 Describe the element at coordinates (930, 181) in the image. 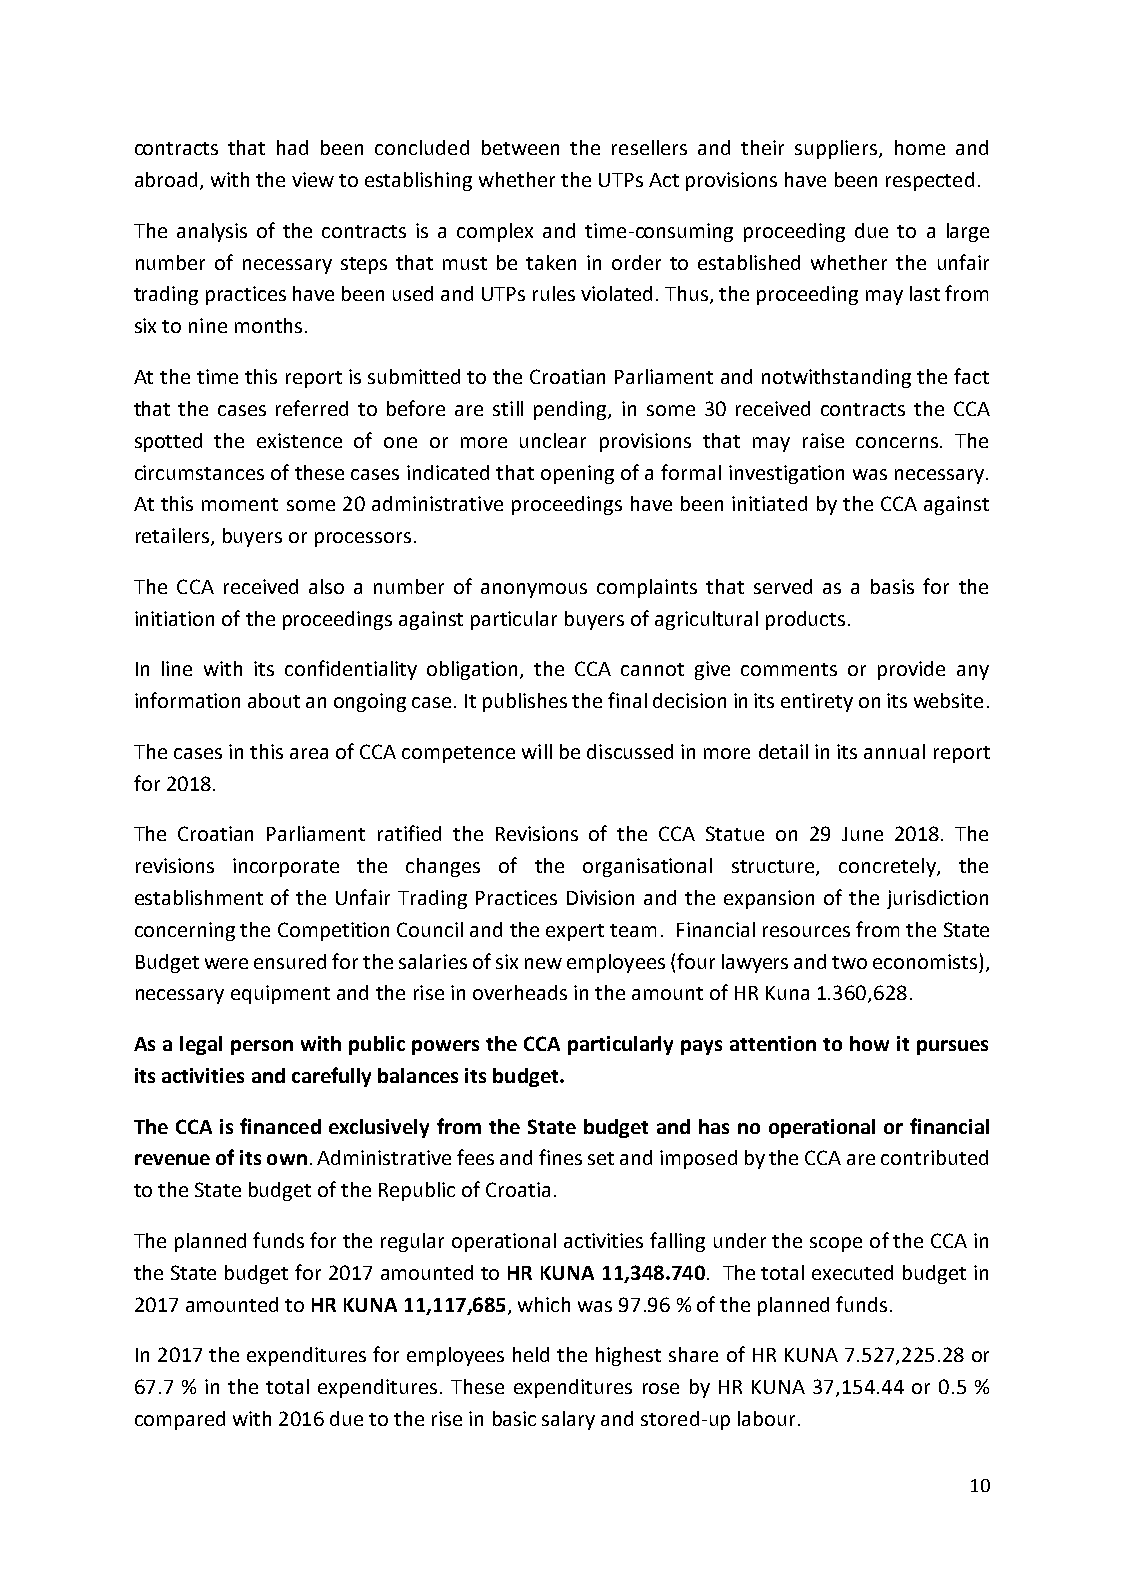

I see `respected` at that location.
